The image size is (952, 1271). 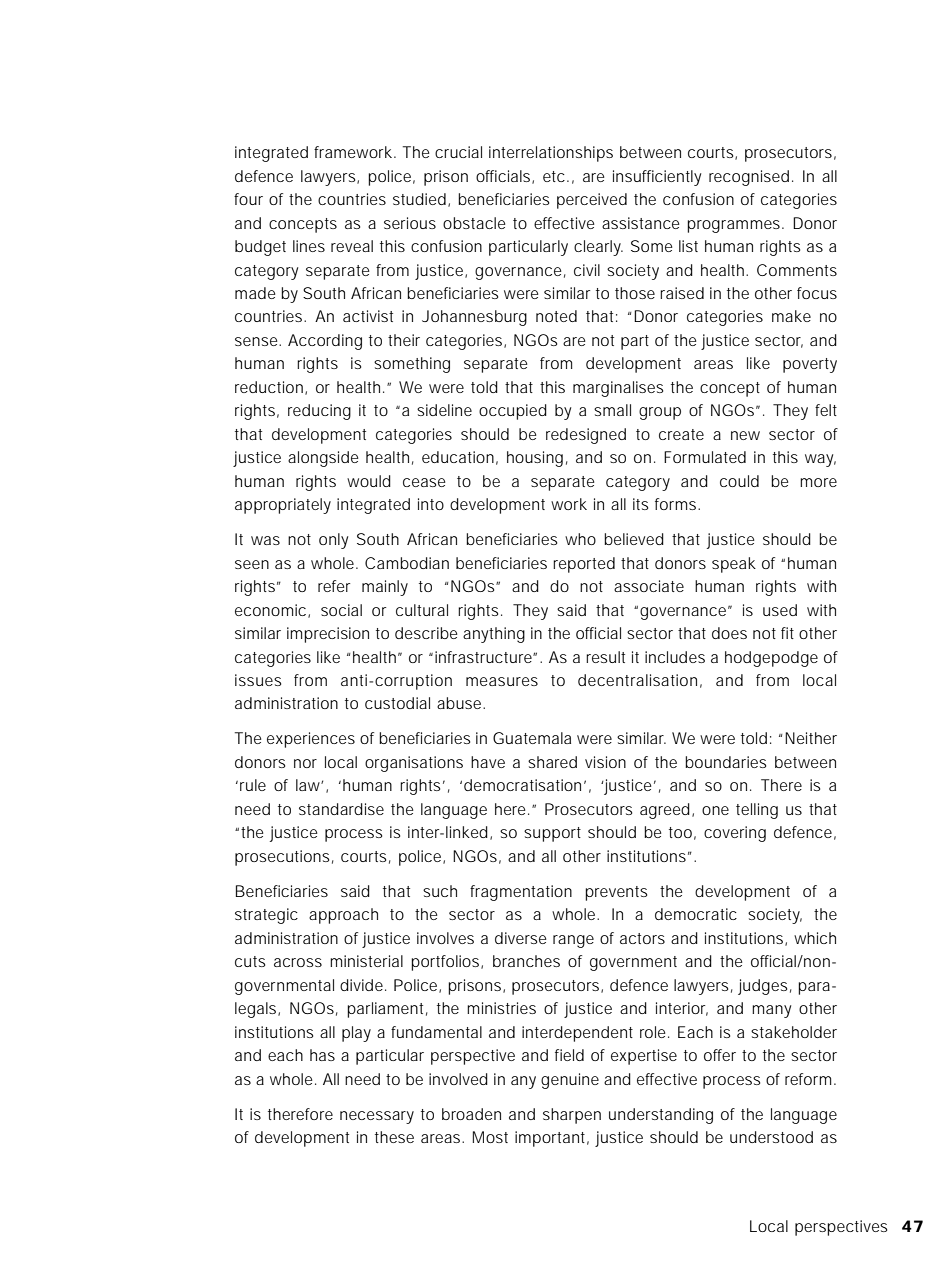 What do you see at coordinates (572, 1116) in the page?
I see `sharpen` at bounding box center [572, 1116].
